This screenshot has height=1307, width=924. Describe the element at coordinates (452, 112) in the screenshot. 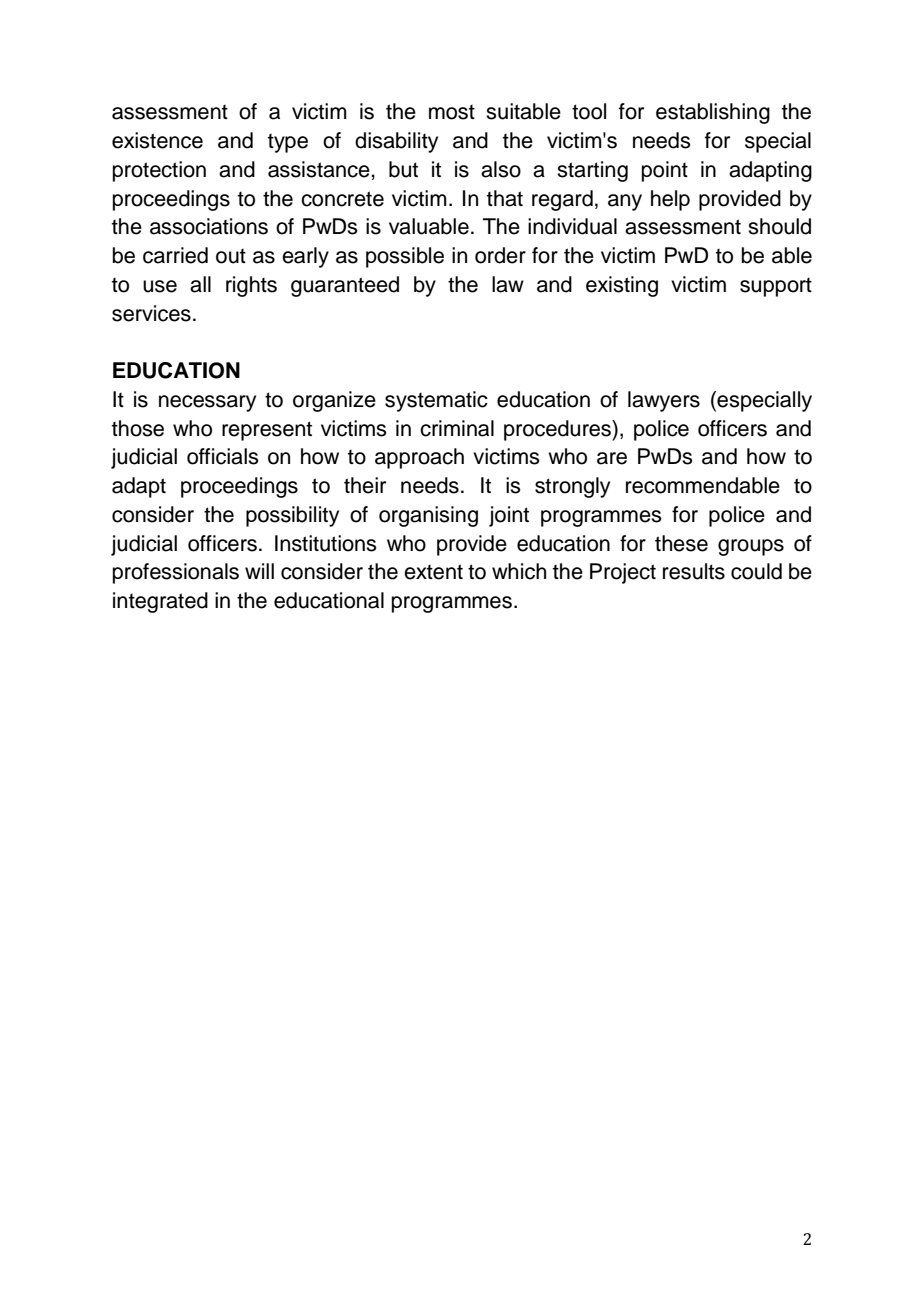

I see `most` at that location.
